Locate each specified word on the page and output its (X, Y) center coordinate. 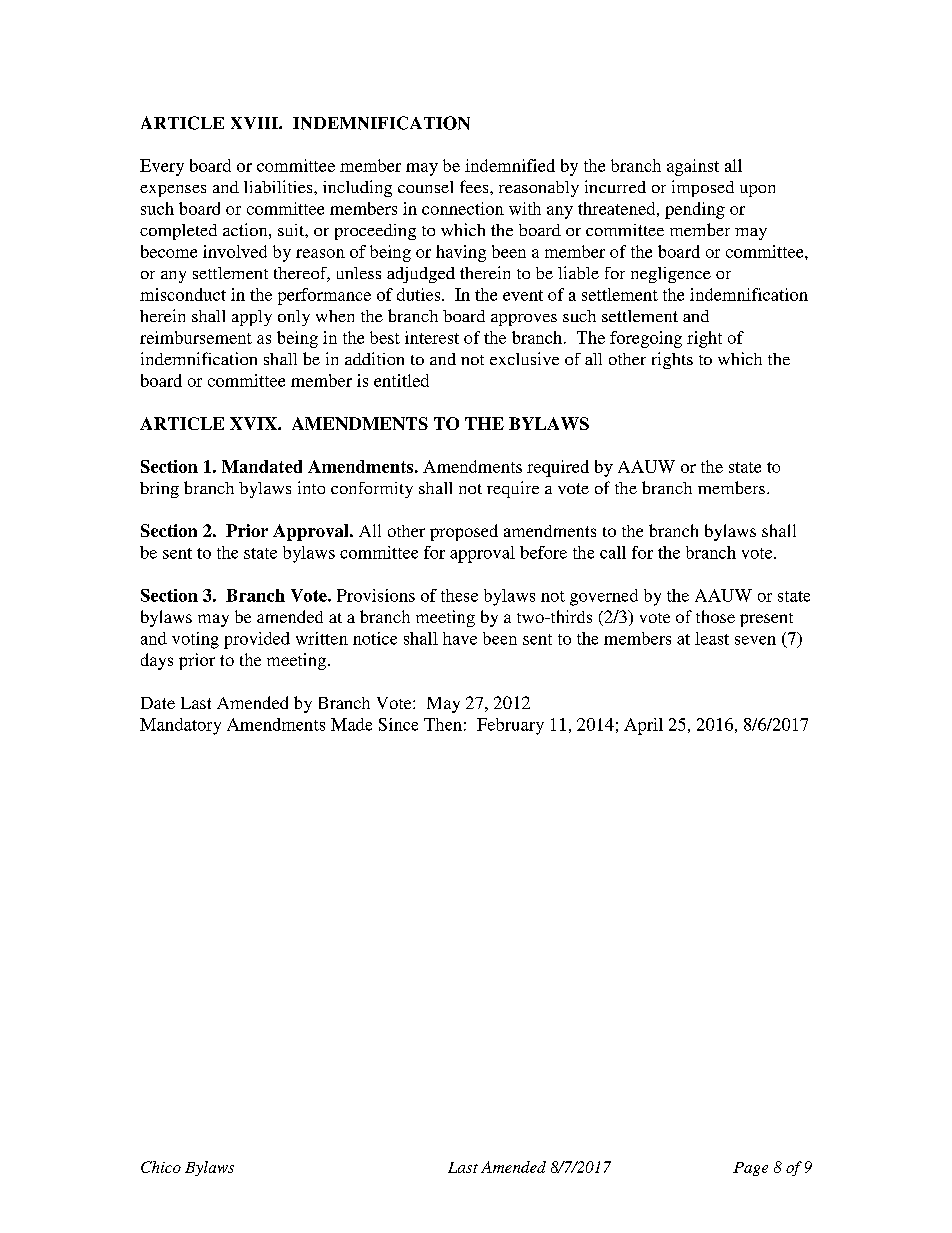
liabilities (279, 186)
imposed (703, 188)
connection (463, 208)
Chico (161, 1167)
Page (750, 1169)
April (643, 726)
